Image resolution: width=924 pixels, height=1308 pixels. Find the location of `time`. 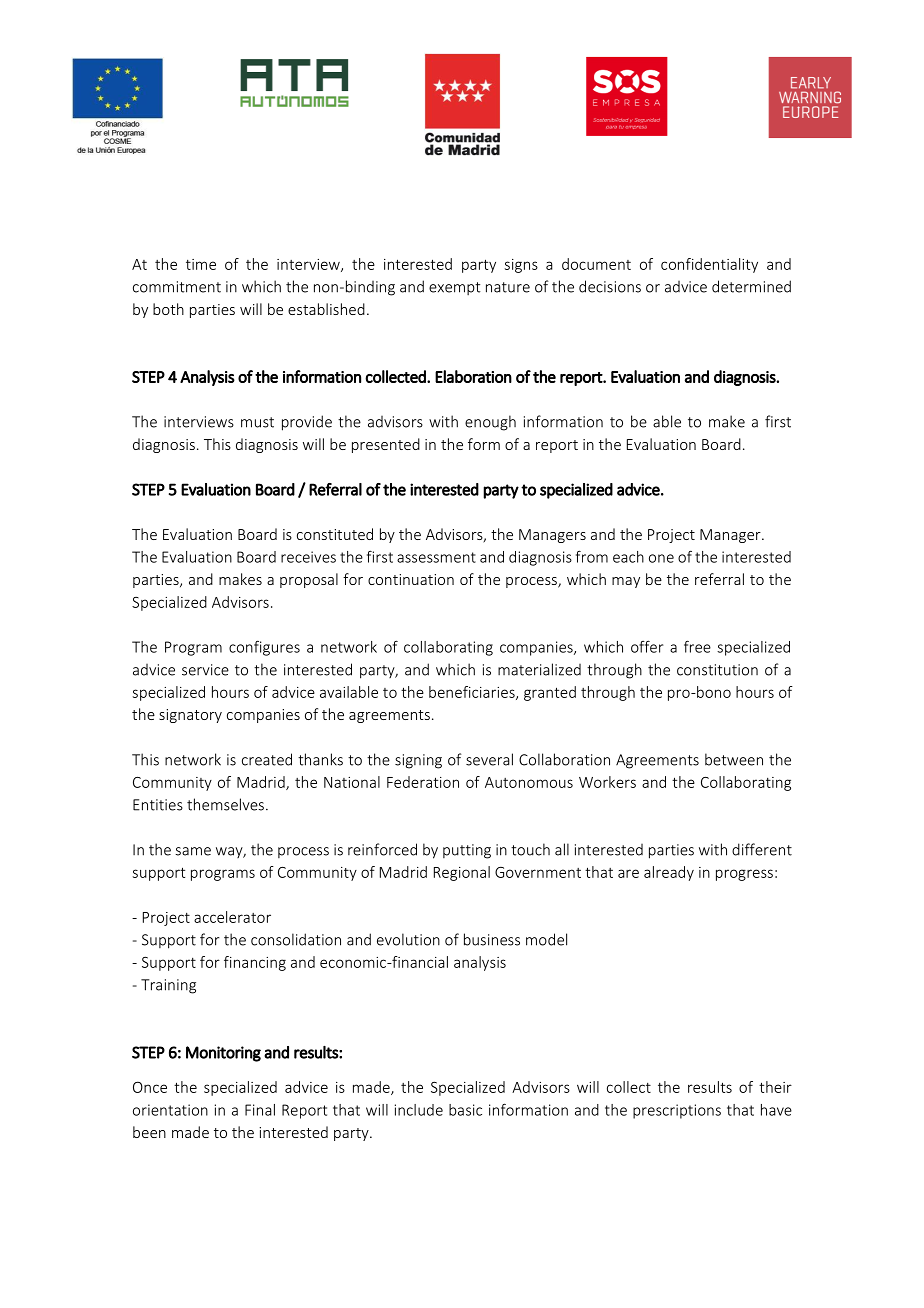

time is located at coordinates (201, 264).
